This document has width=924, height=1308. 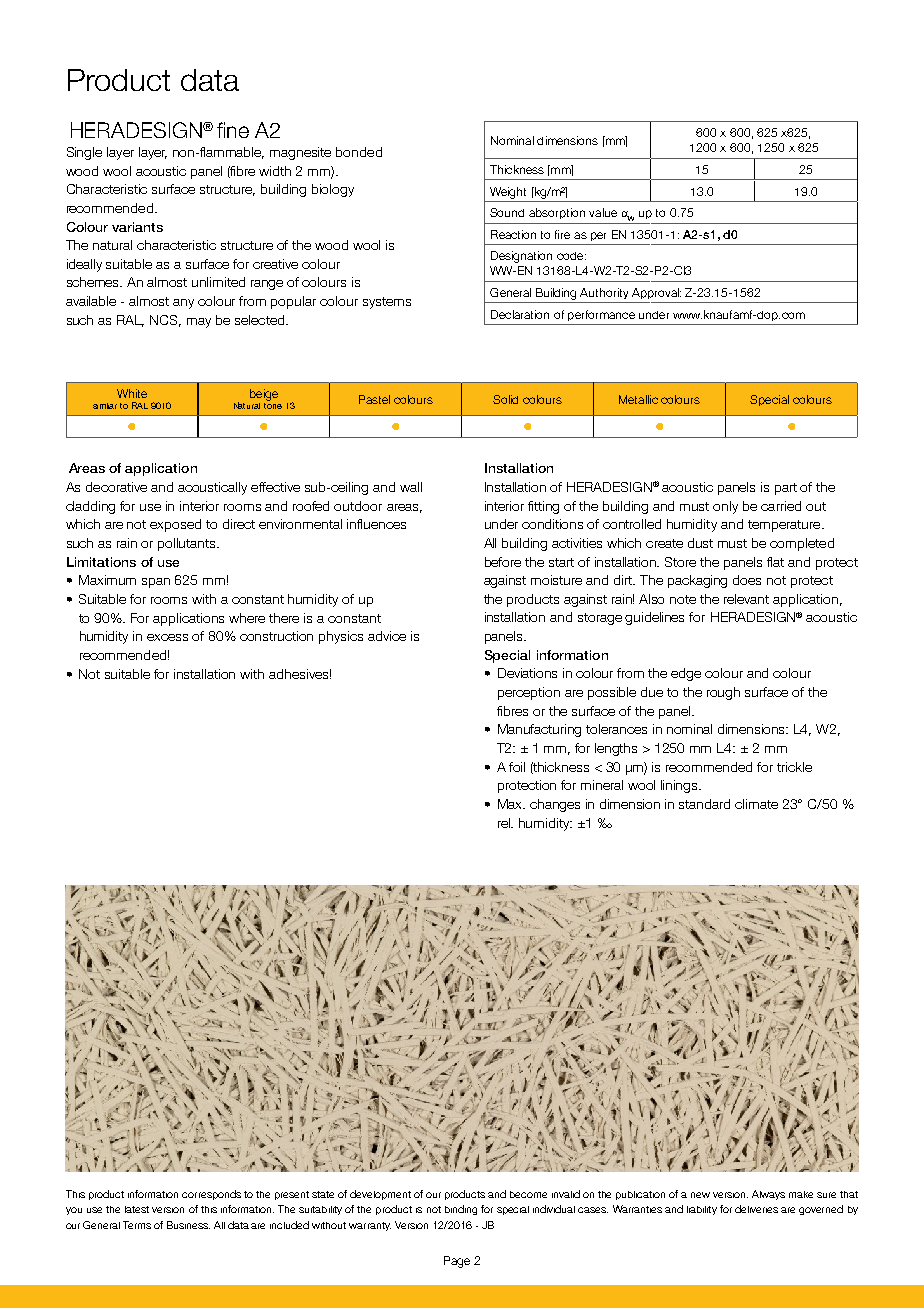 I want to click on span, so click(x=156, y=583).
